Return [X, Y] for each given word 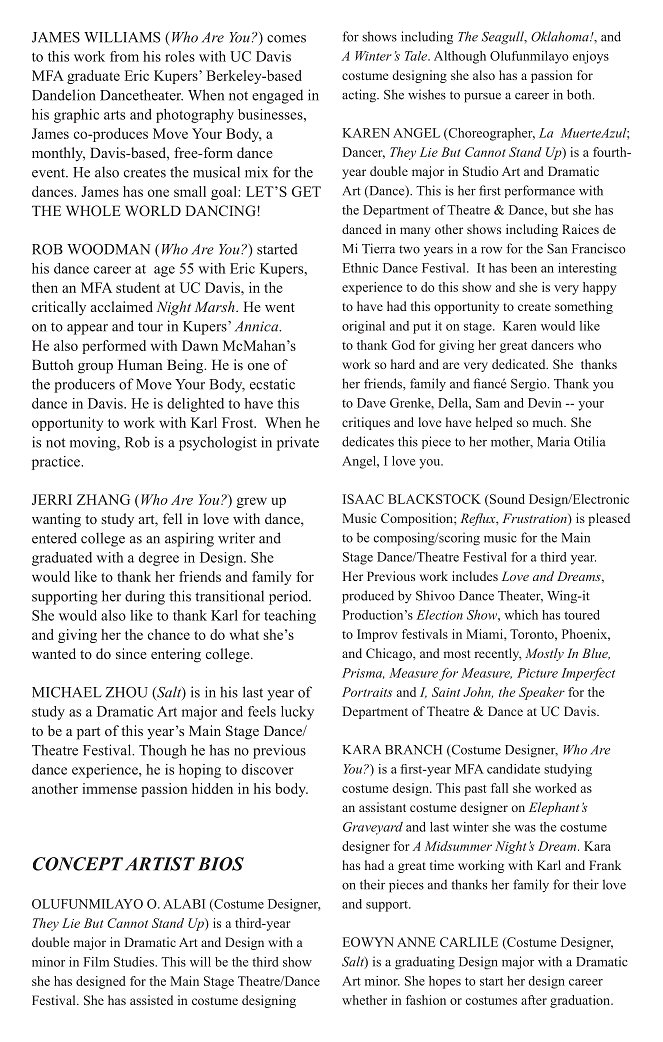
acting [360, 96]
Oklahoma [561, 36]
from [124, 56]
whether [364, 1000]
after [534, 1000]
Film [96, 962]
